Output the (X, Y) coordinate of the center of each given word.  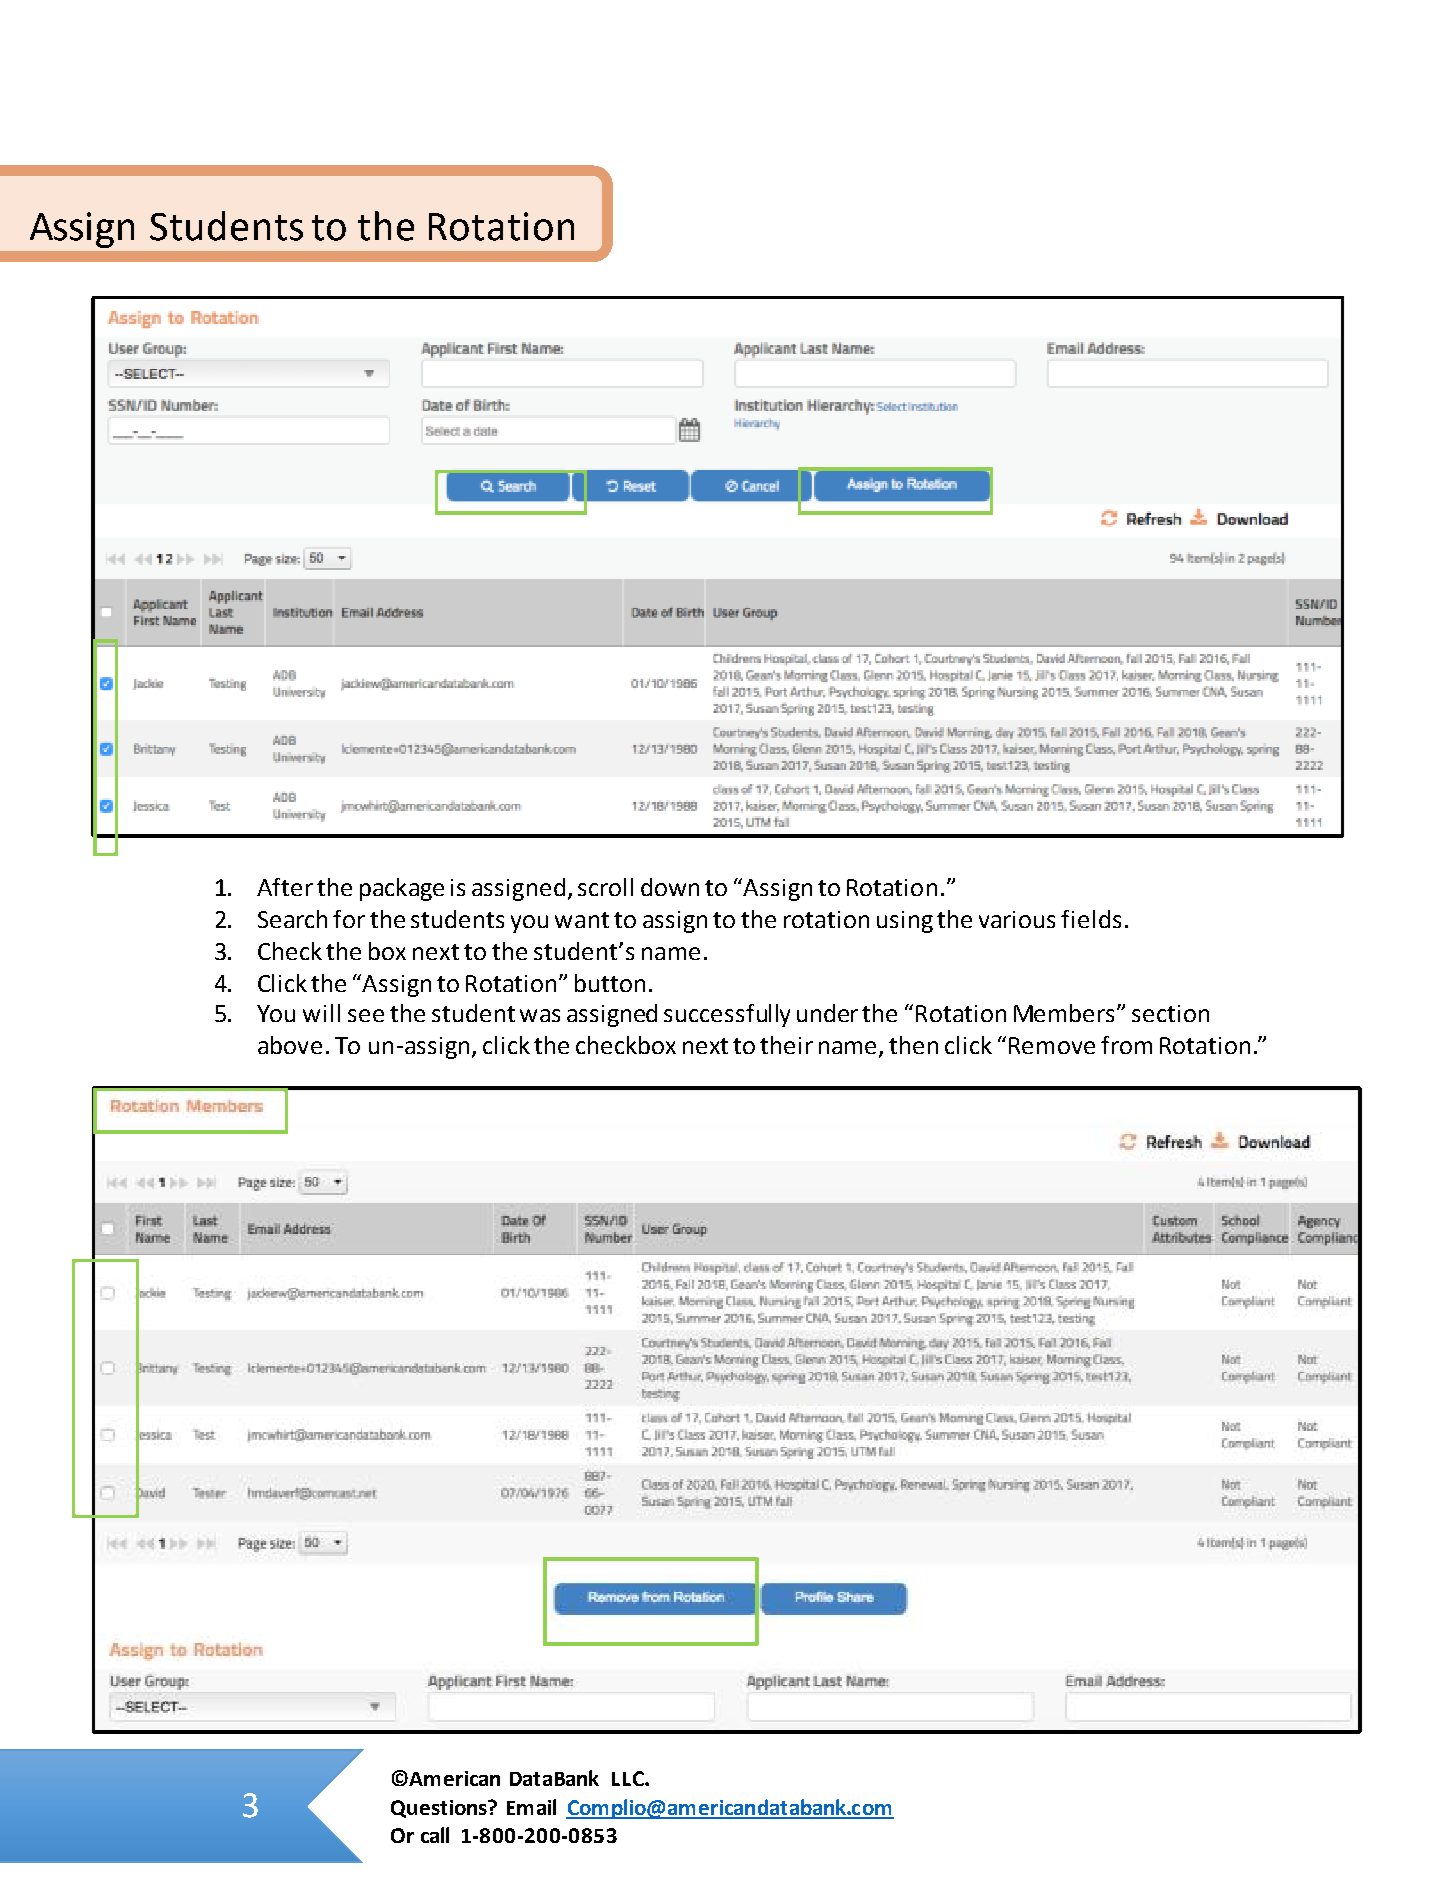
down (670, 887)
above (290, 1045)
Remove (1052, 1045)
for (349, 919)
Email (531, 1807)
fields (1091, 919)
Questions (440, 1809)
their (786, 1045)
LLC (629, 1778)
